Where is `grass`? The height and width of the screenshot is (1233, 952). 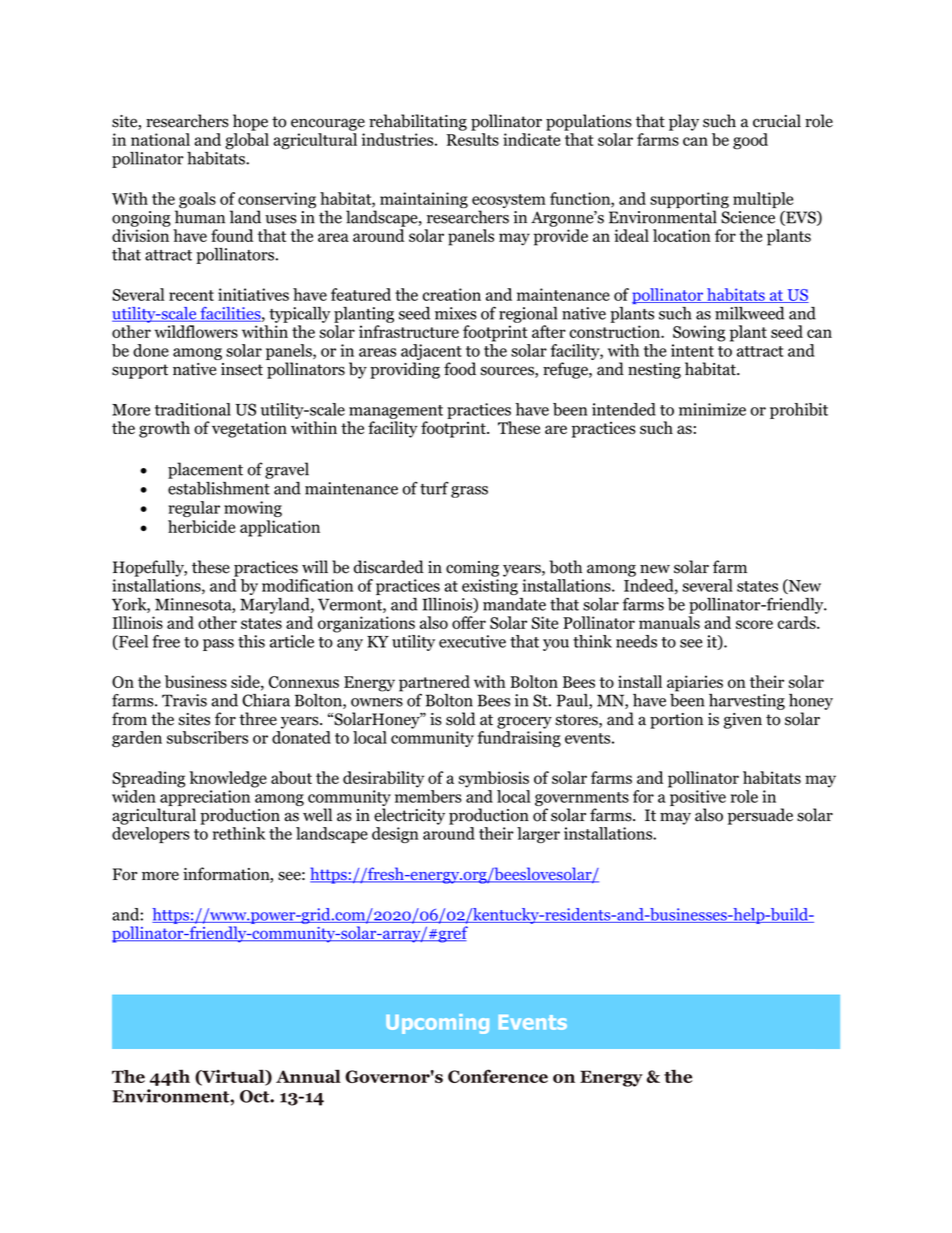
grass is located at coordinates (469, 492).
